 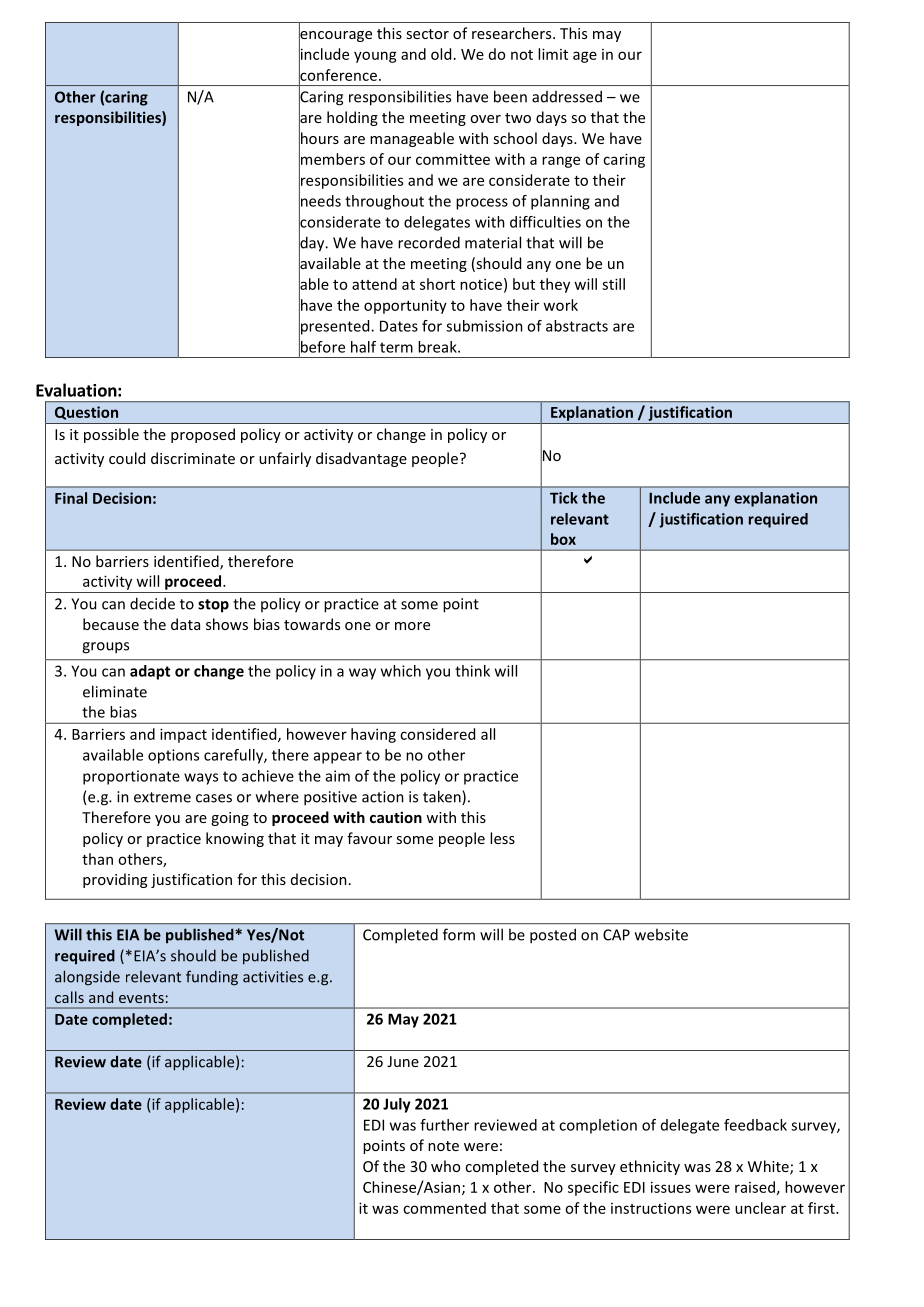 What do you see at coordinates (613, 284) in the screenshot?
I see `still` at bounding box center [613, 284].
